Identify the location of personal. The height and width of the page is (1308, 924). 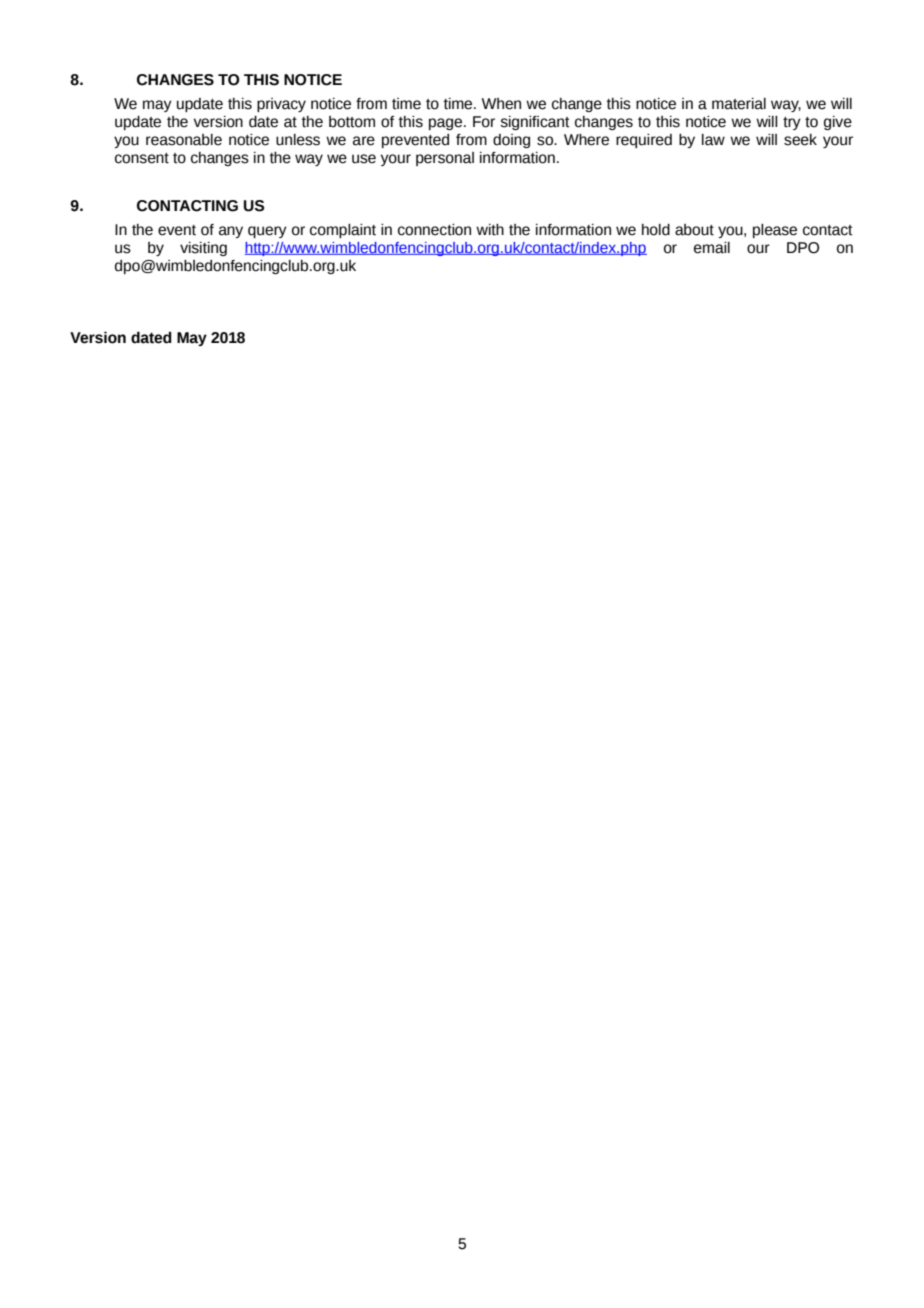
(445, 159).
